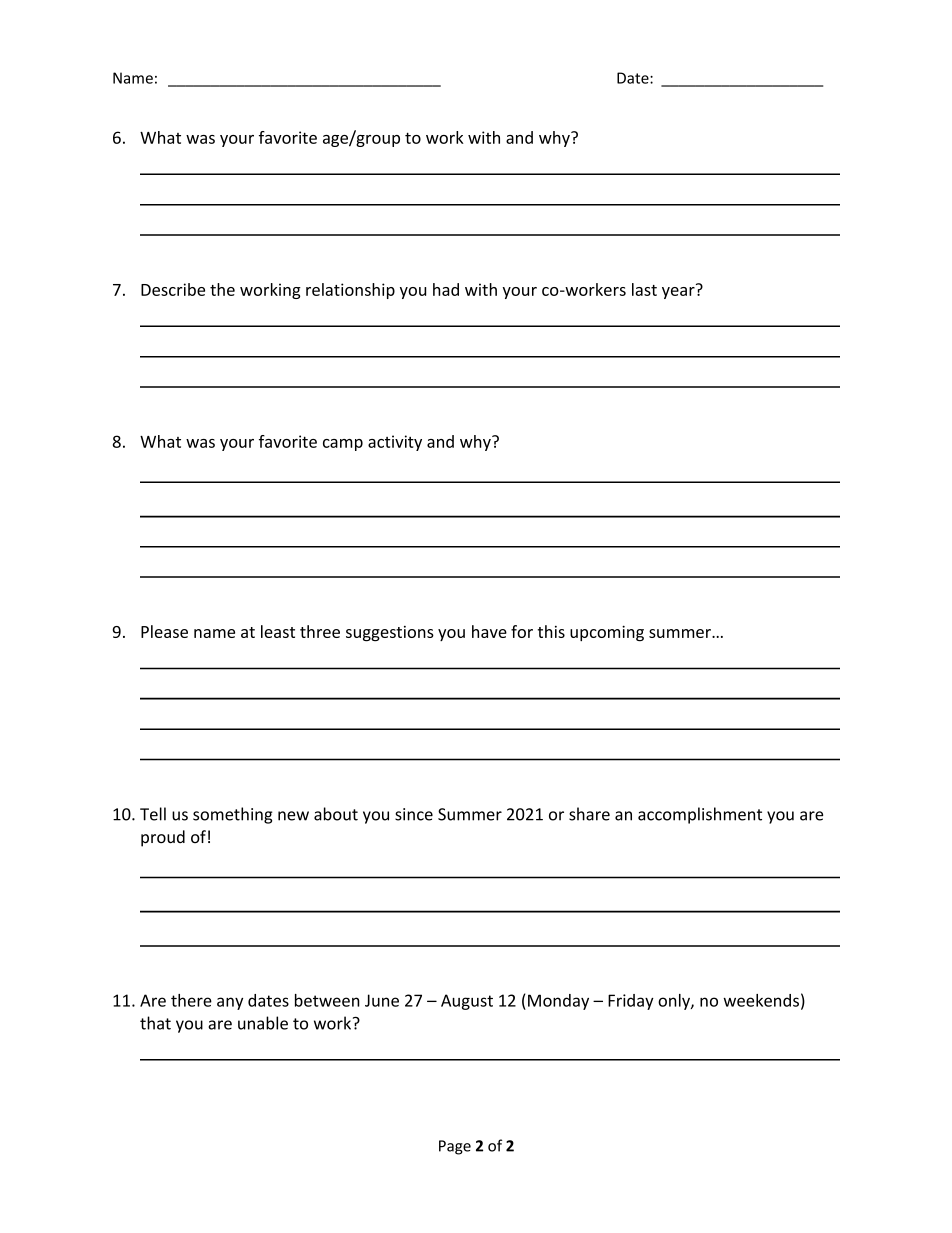 Image resolution: width=952 pixels, height=1233 pixels. What do you see at coordinates (233, 815) in the page?
I see `something` at bounding box center [233, 815].
